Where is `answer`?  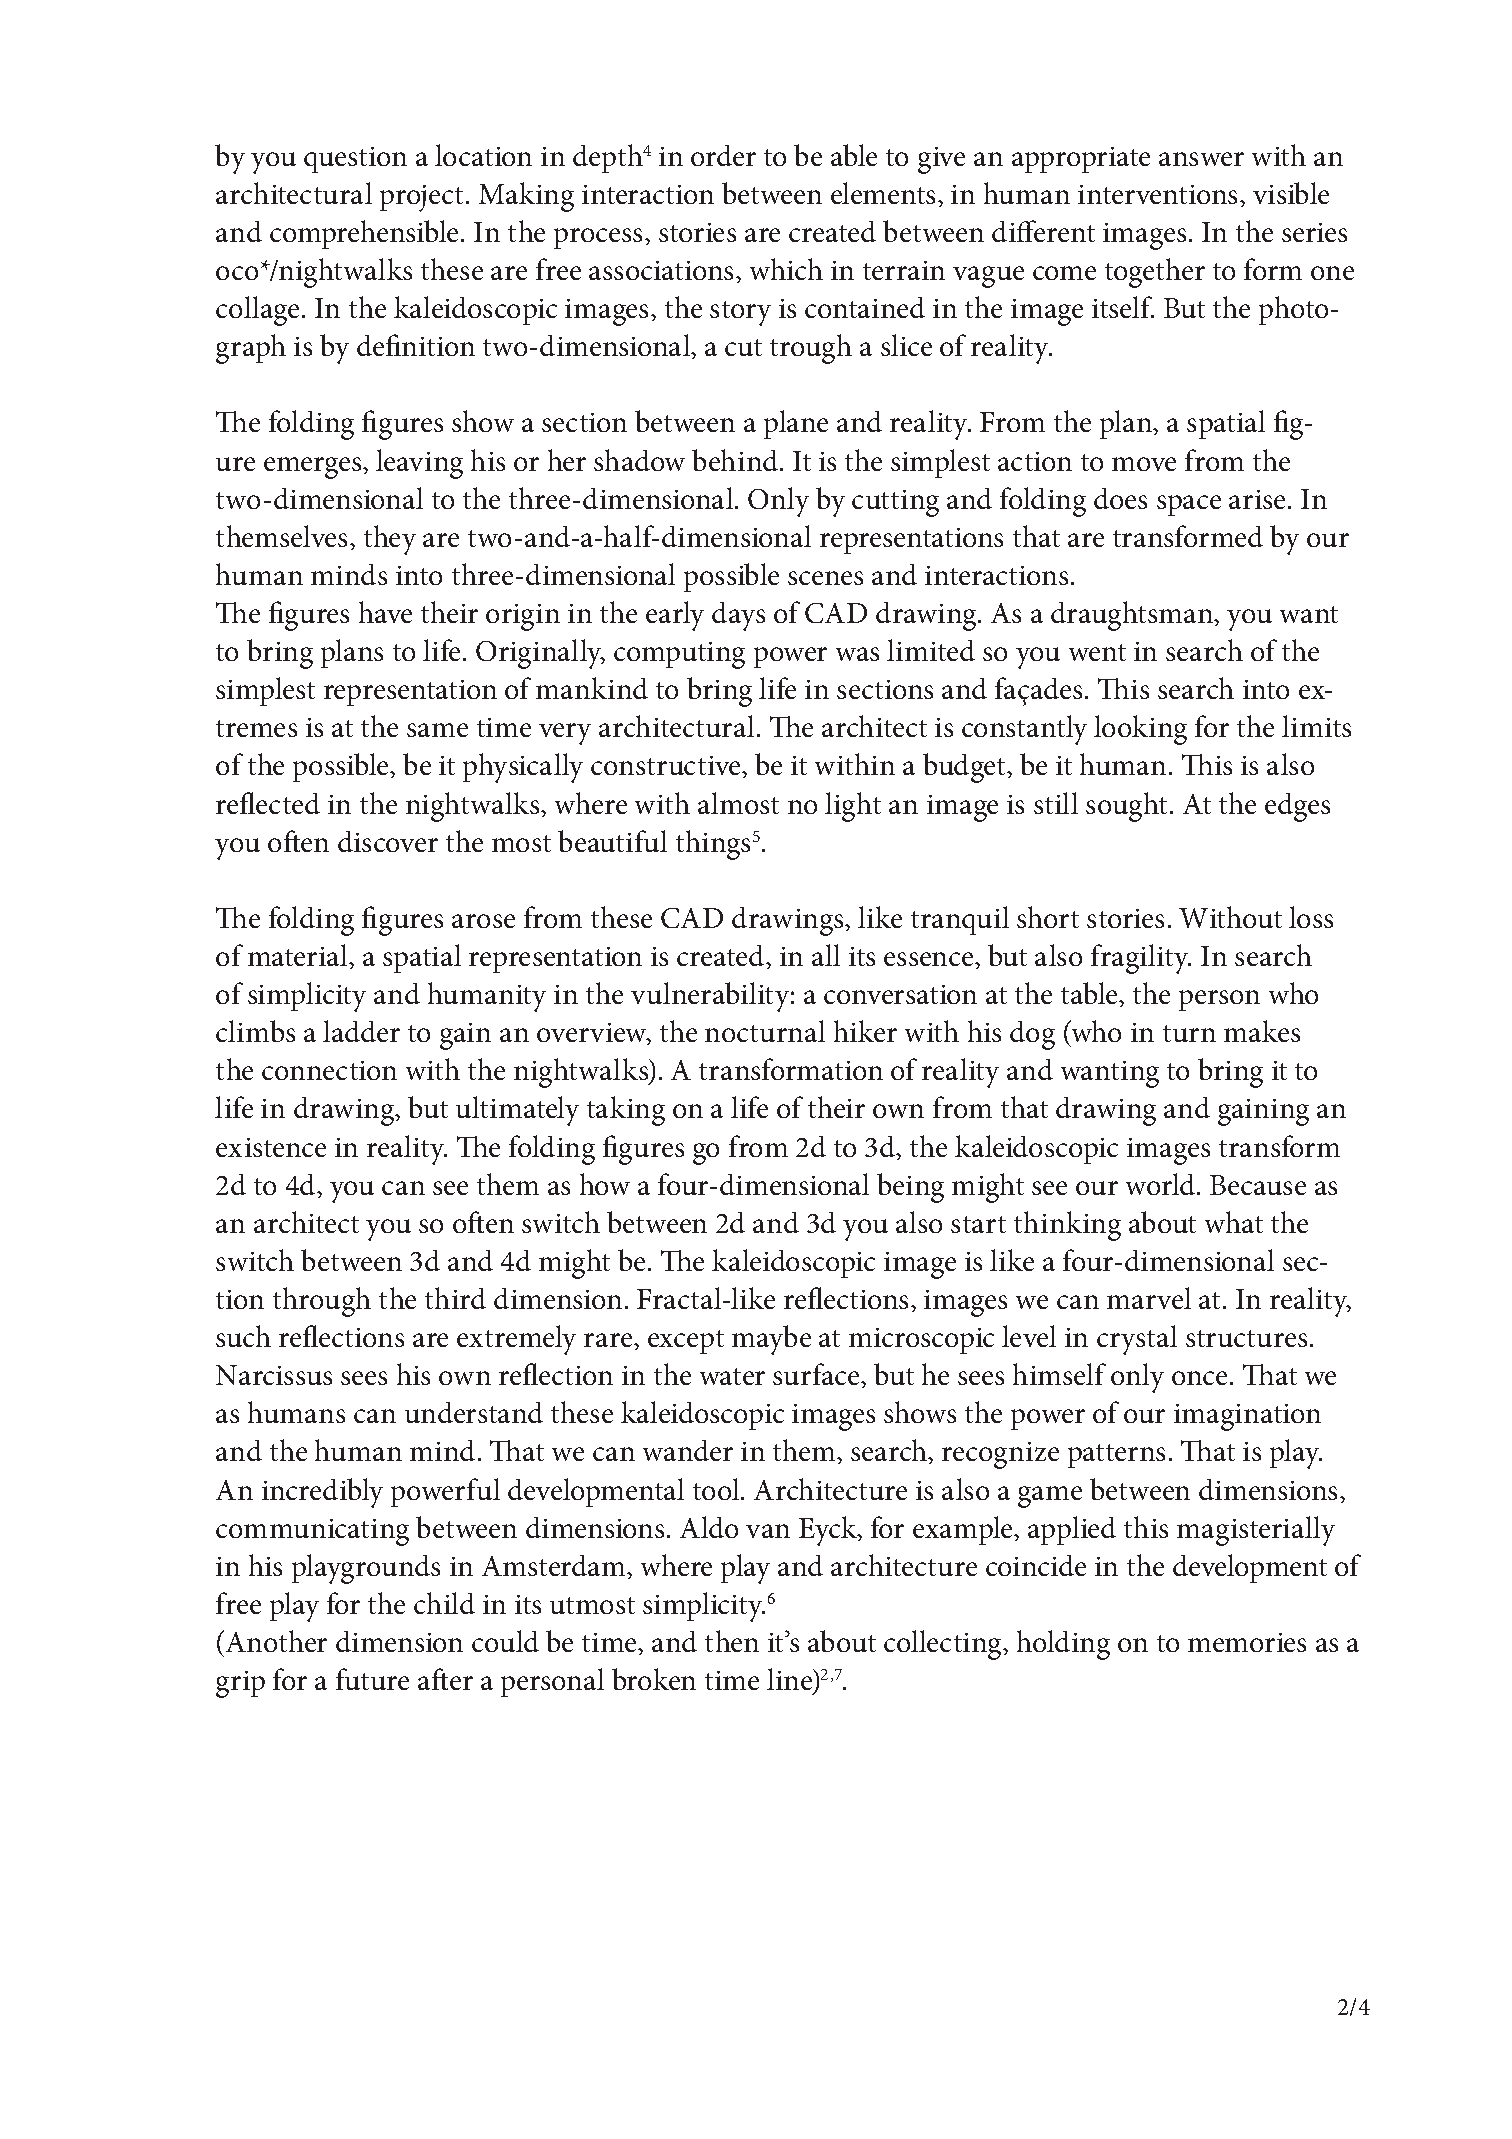
answer is located at coordinates (1201, 159).
